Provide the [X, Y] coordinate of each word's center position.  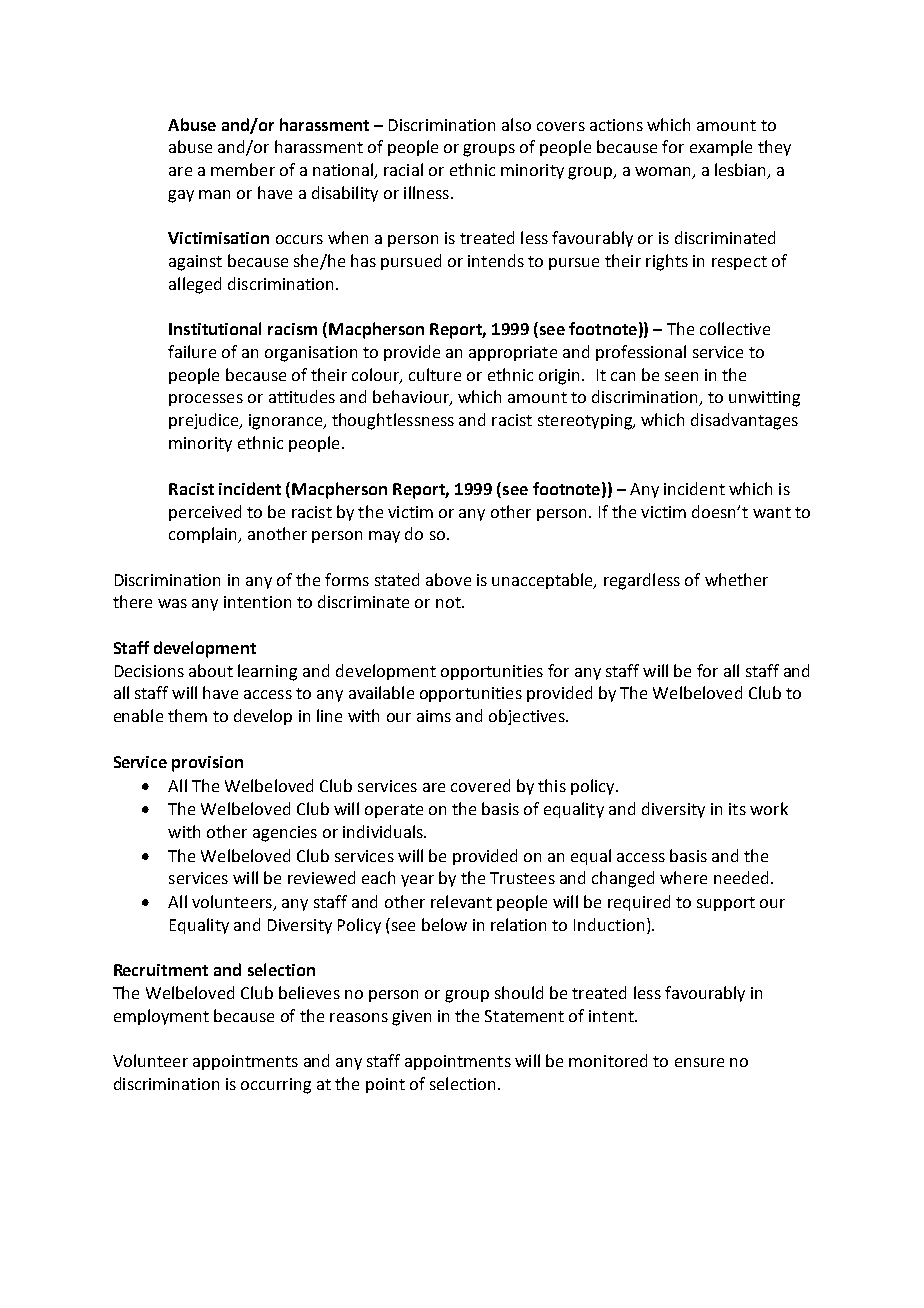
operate [394, 811]
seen [681, 376]
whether [736, 579]
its [737, 809]
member [243, 169]
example [721, 148]
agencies [285, 834]
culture [435, 374]
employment [161, 1017]
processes [206, 400]
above [448, 579]
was [172, 603]
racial [403, 169]
